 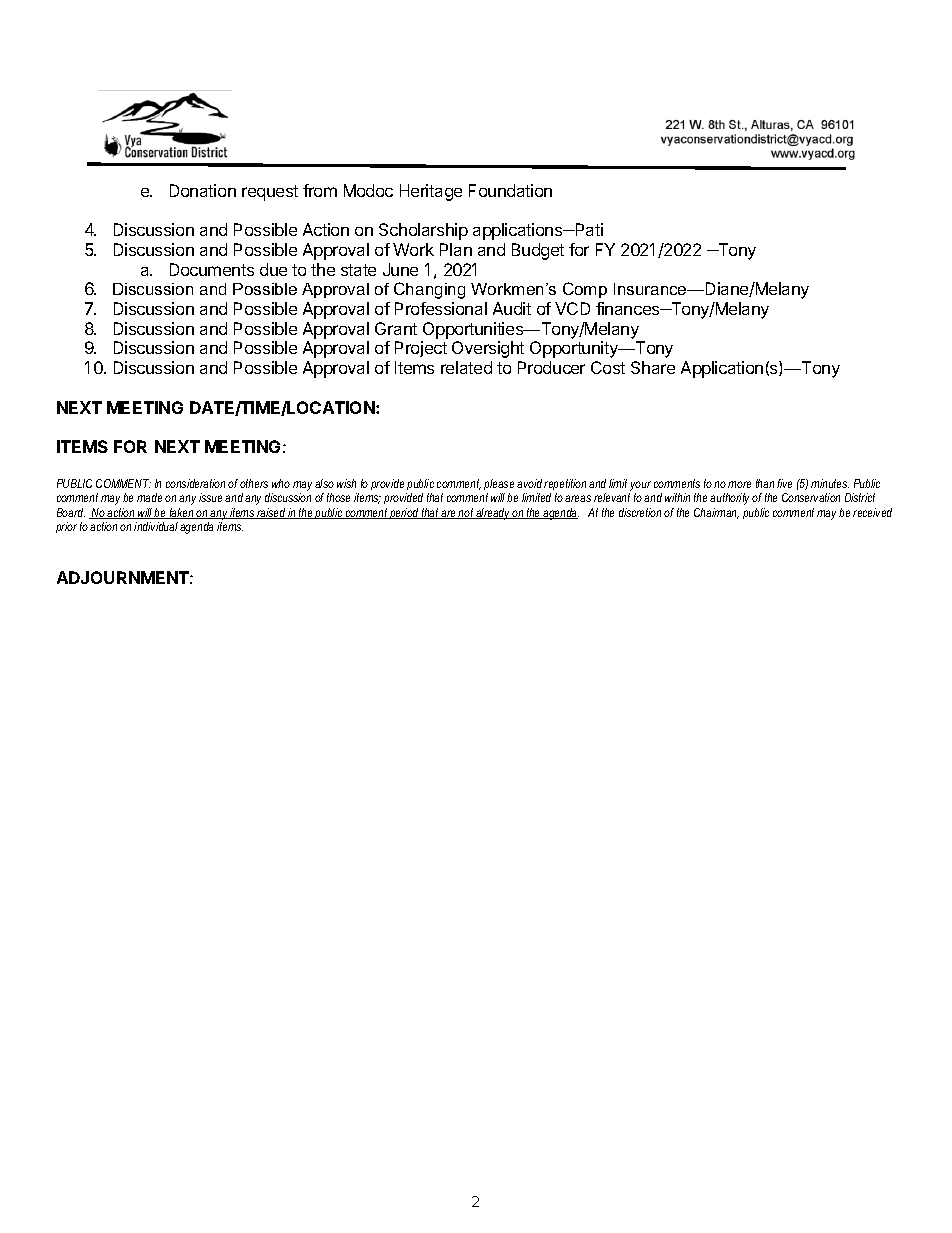 What do you see at coordinates (203, 190) in the screenshot?
I see `Donation` at bounding box center [203, 190].
